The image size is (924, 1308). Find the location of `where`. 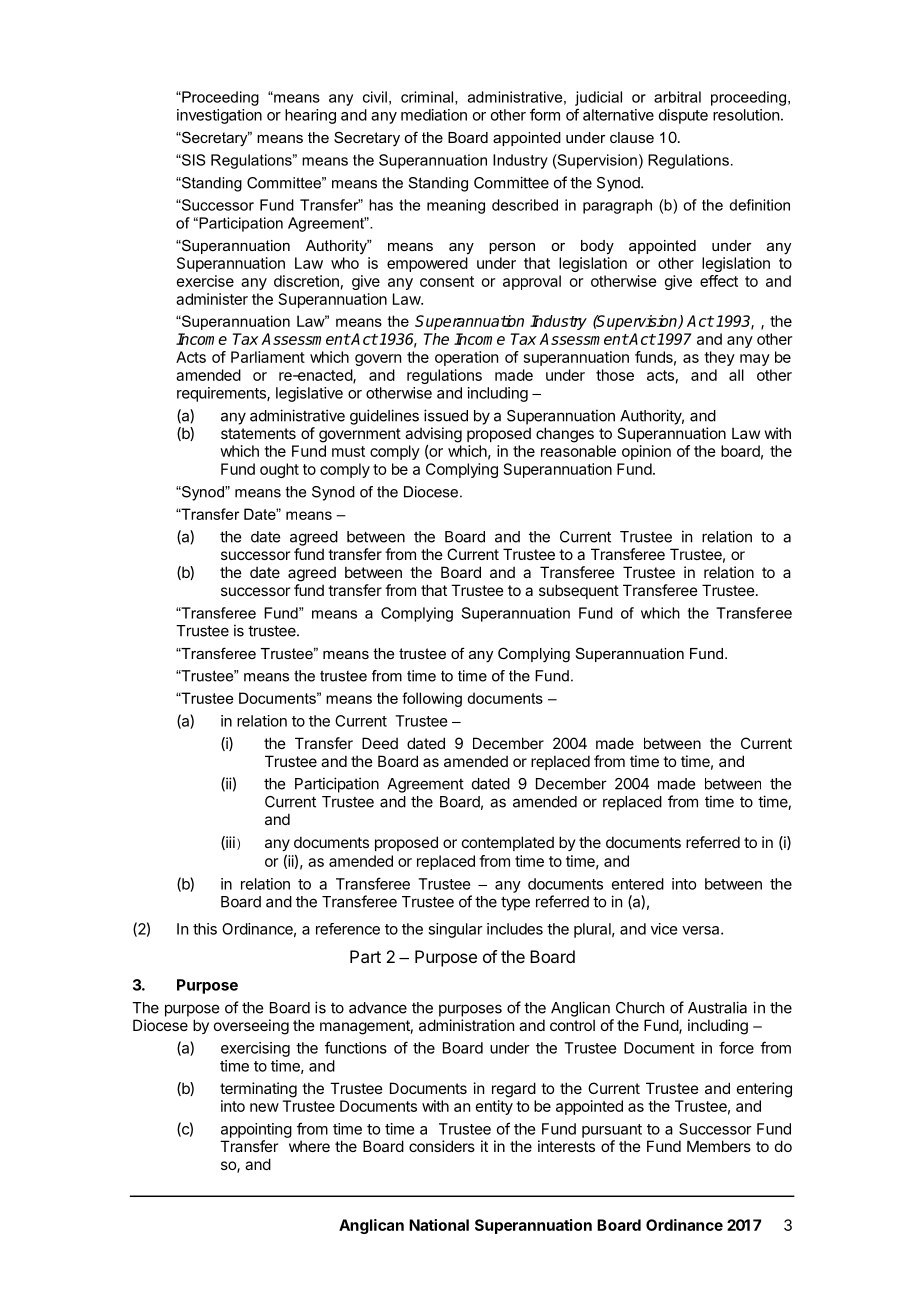

where is located at coordinates (309, 1146).
